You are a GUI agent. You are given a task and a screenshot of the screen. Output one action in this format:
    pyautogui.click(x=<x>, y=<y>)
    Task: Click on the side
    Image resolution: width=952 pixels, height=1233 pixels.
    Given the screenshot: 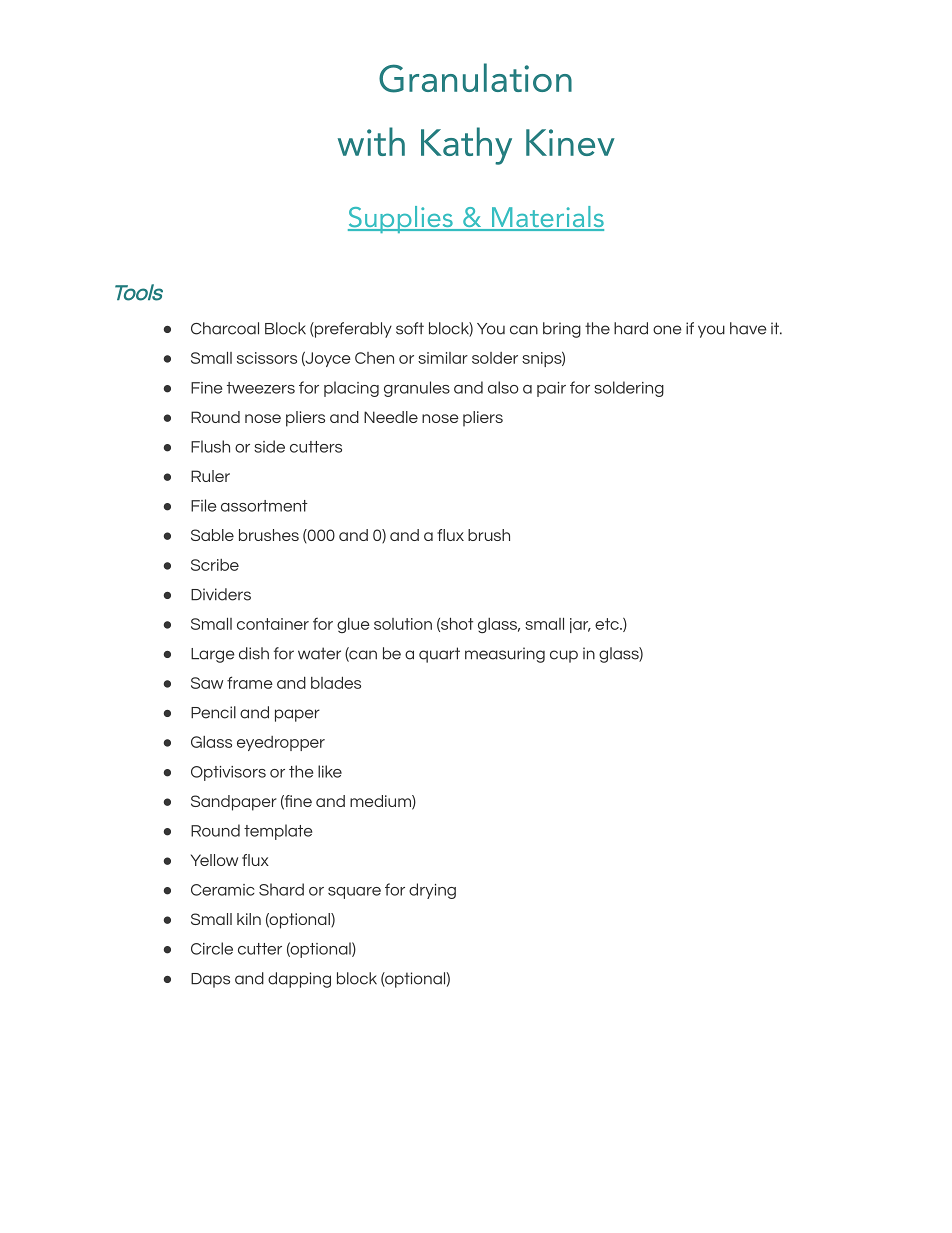 What is the action you would take?
    pyautogui.click(x=269, y=446)
